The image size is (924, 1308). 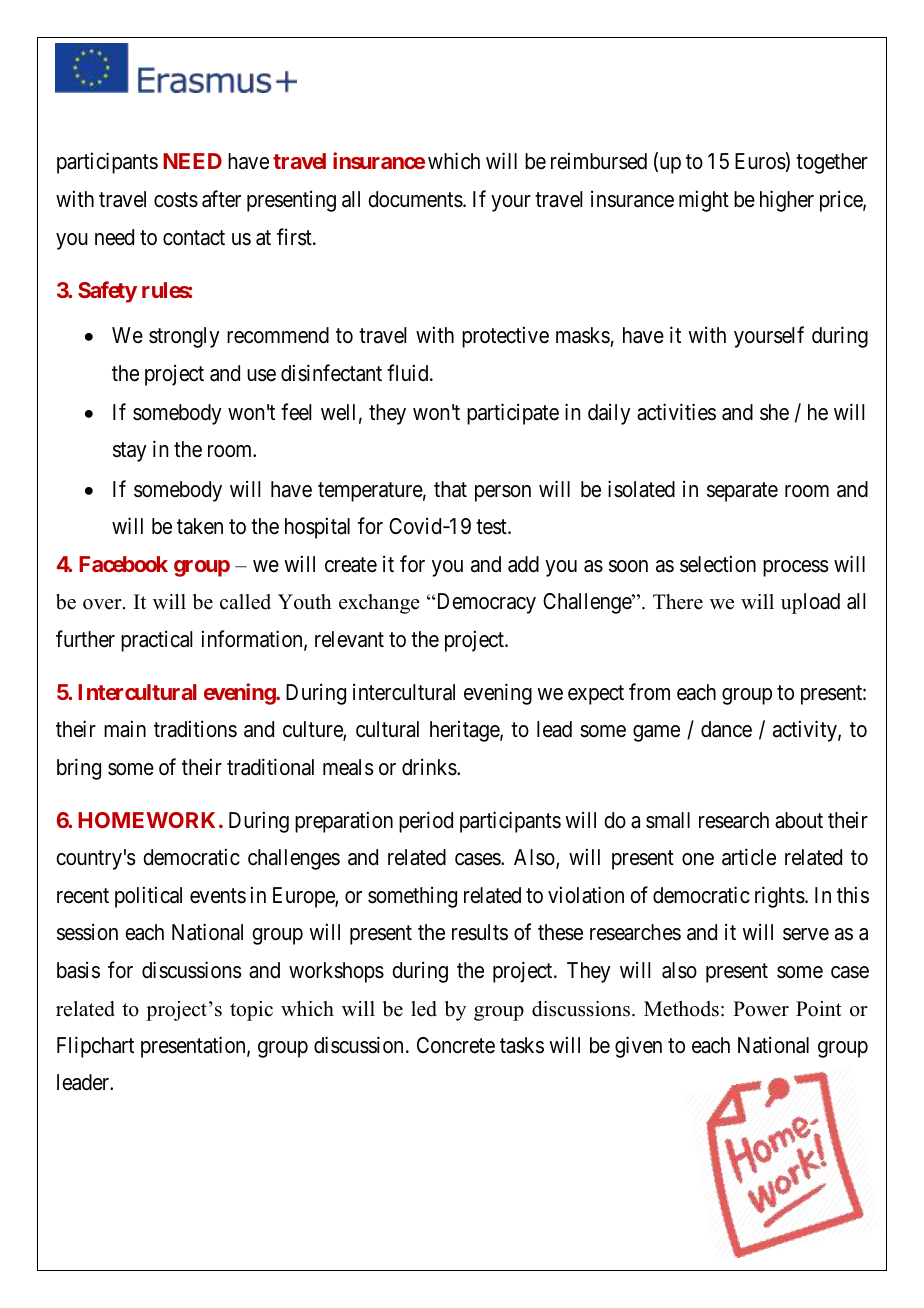 I want to click on Power, so click(x=761, y=1009).
